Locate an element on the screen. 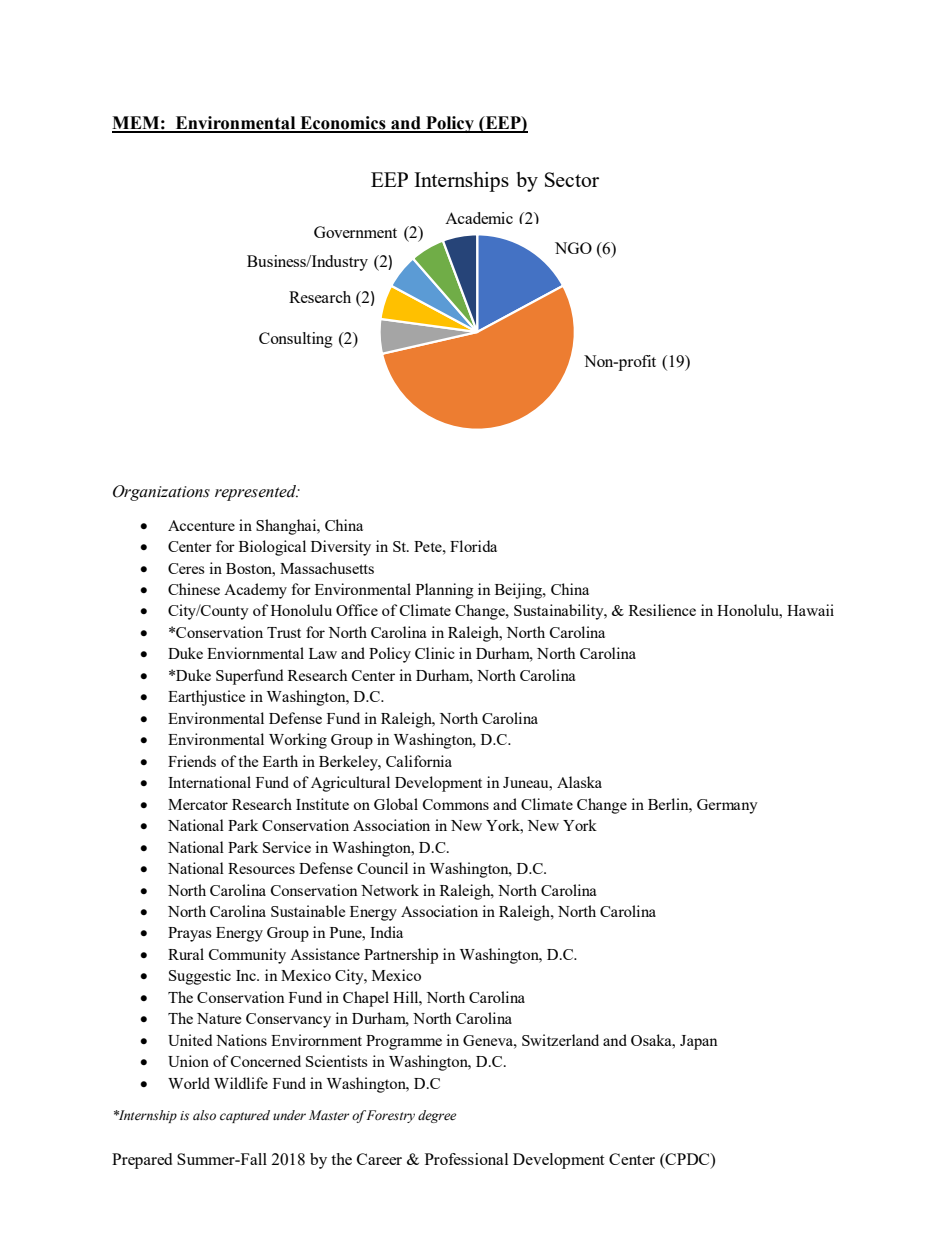 The width and height of the screenshot is (952, 1233). California is located at coordinates (419, 761).
